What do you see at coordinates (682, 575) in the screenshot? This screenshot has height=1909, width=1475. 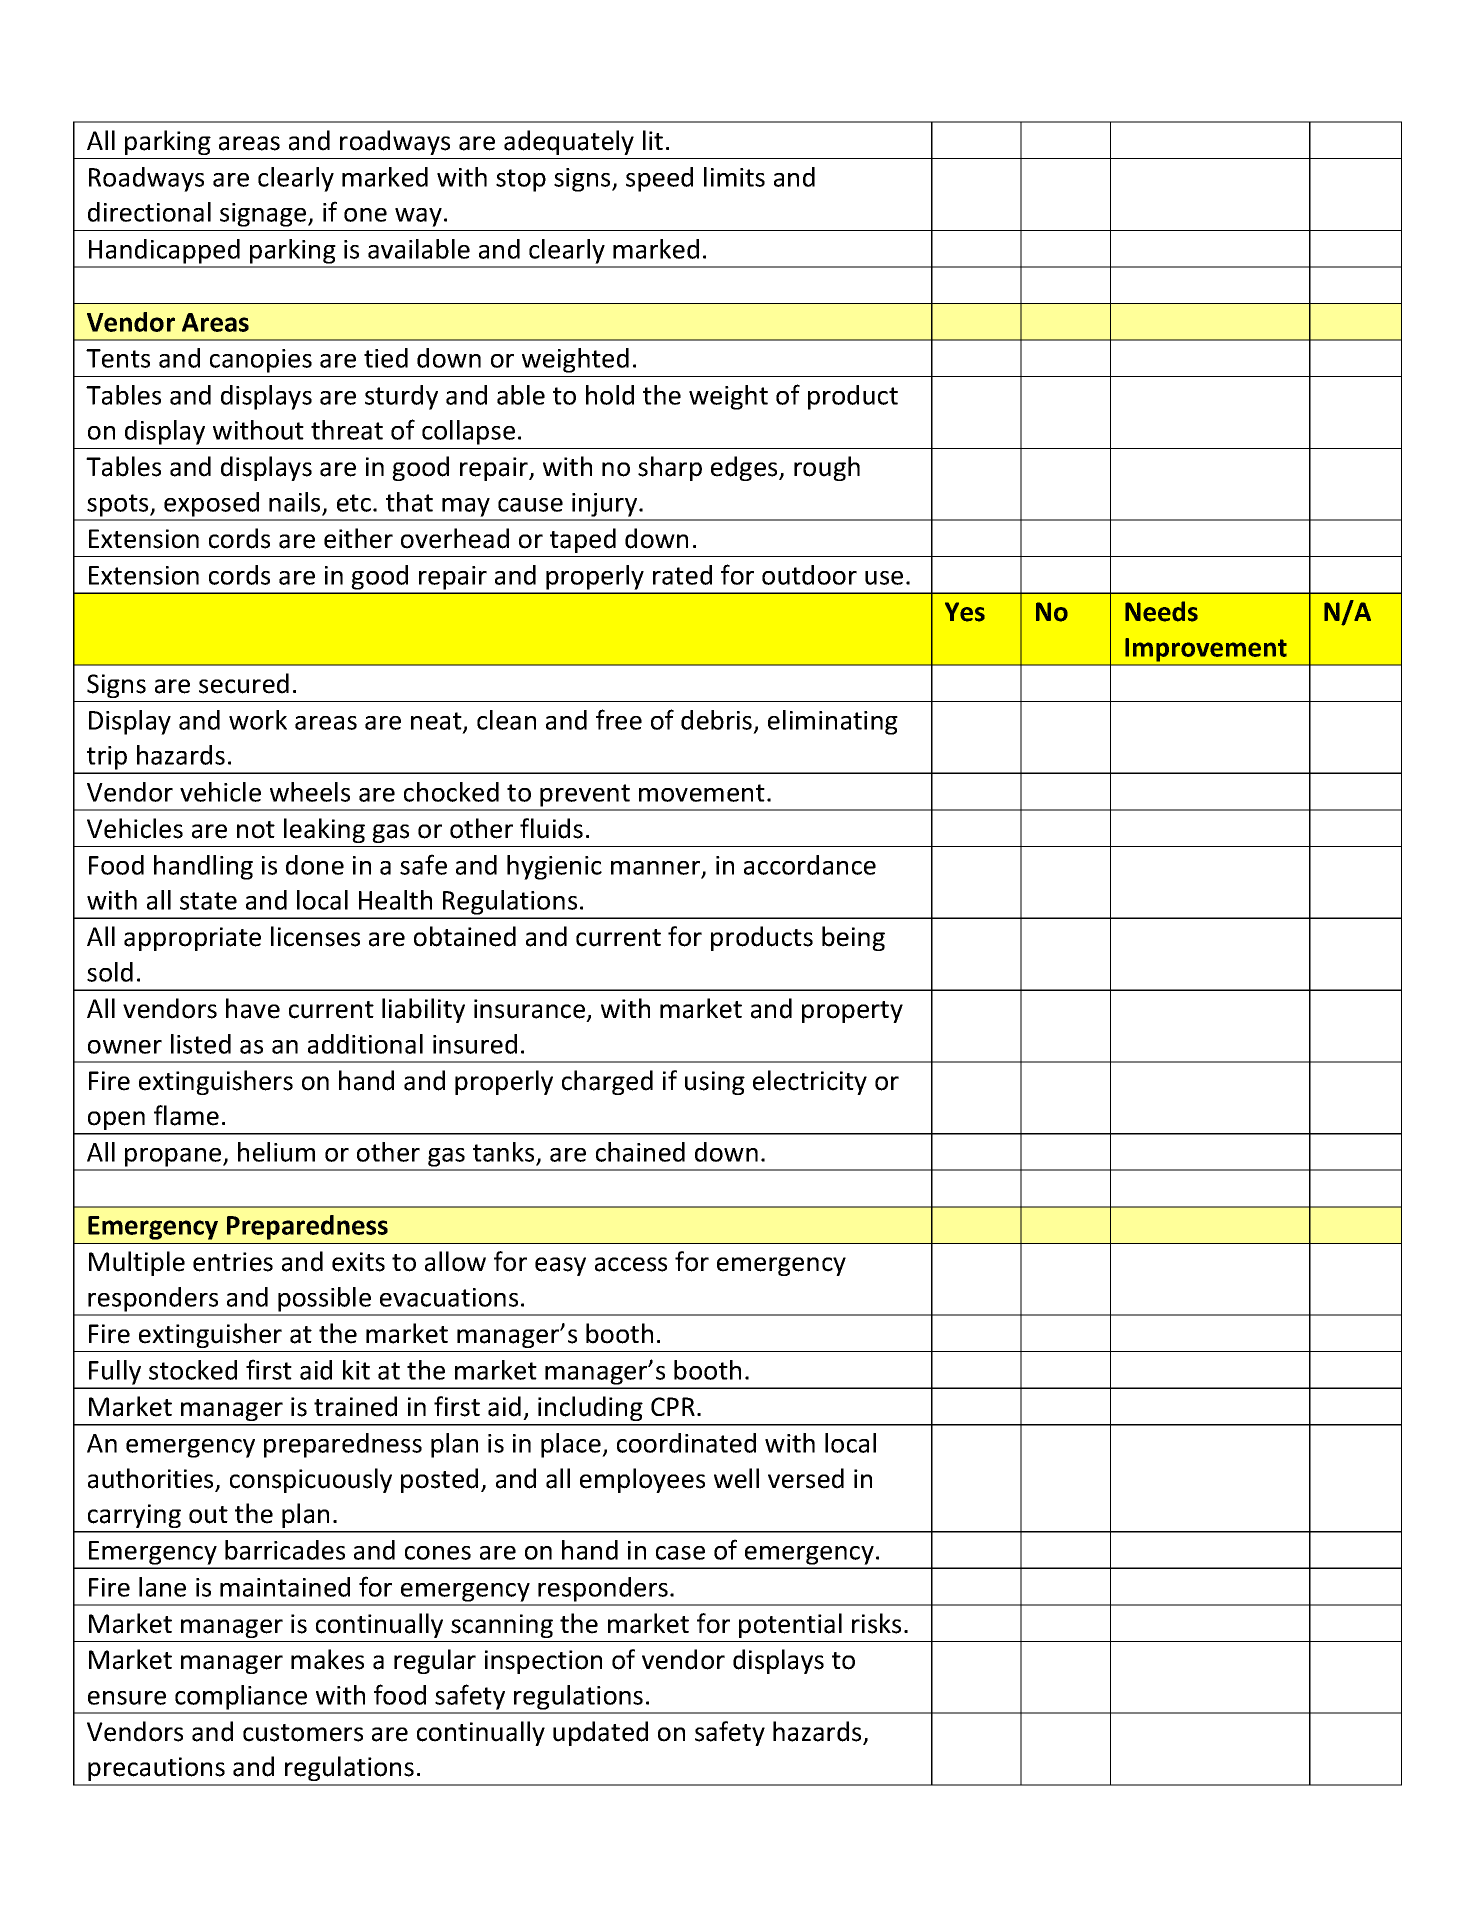 I see `rated` at bounding box center [682, 575].
